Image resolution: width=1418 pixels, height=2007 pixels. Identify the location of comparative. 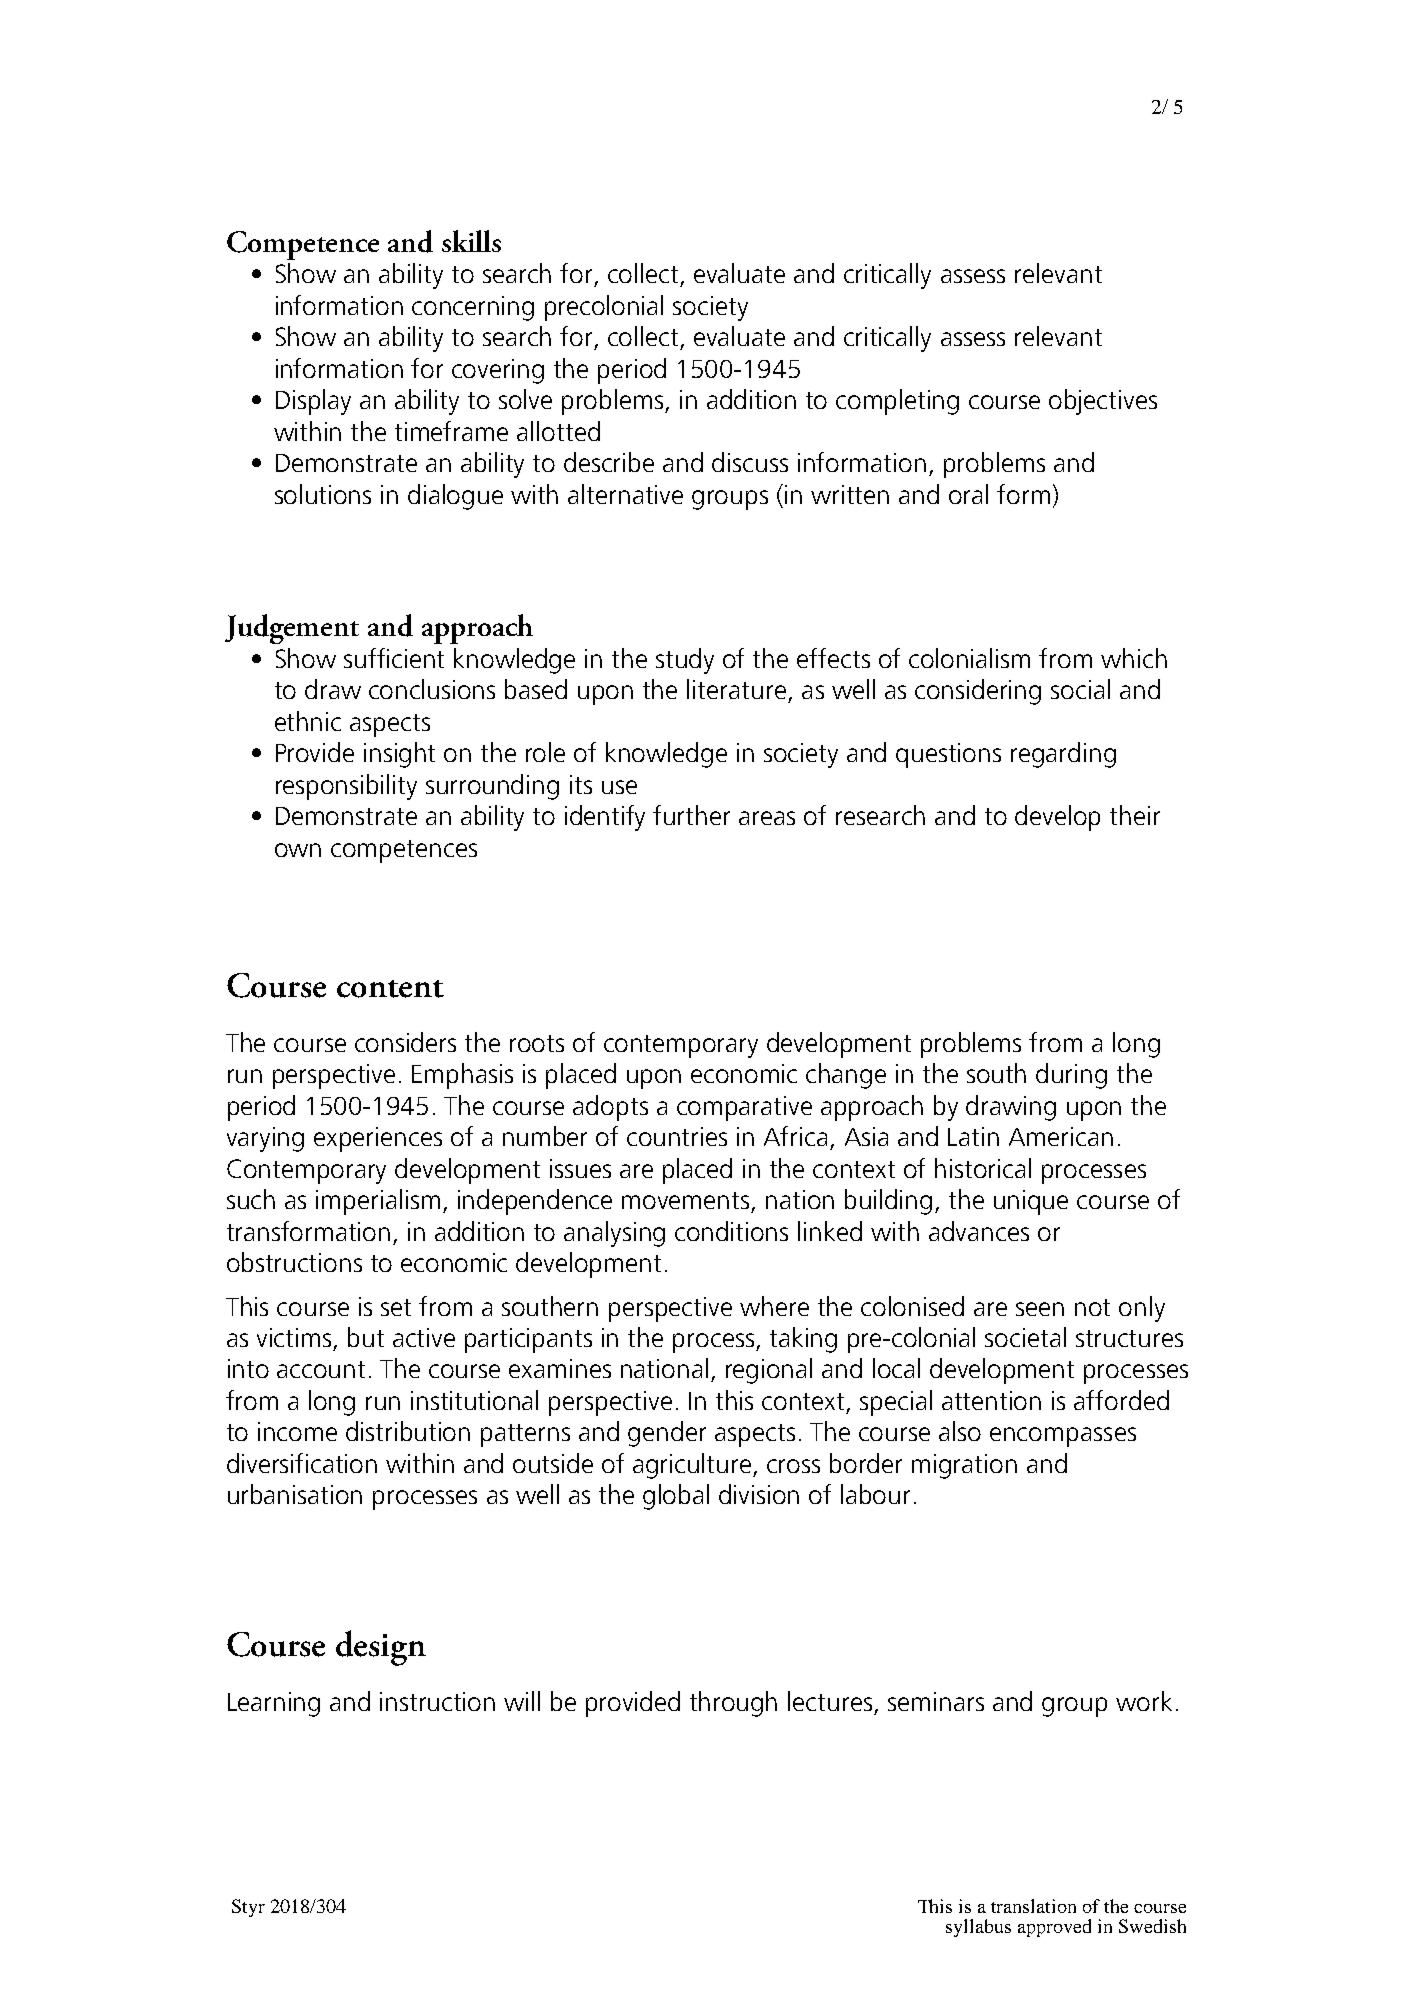
(744, 1108).
